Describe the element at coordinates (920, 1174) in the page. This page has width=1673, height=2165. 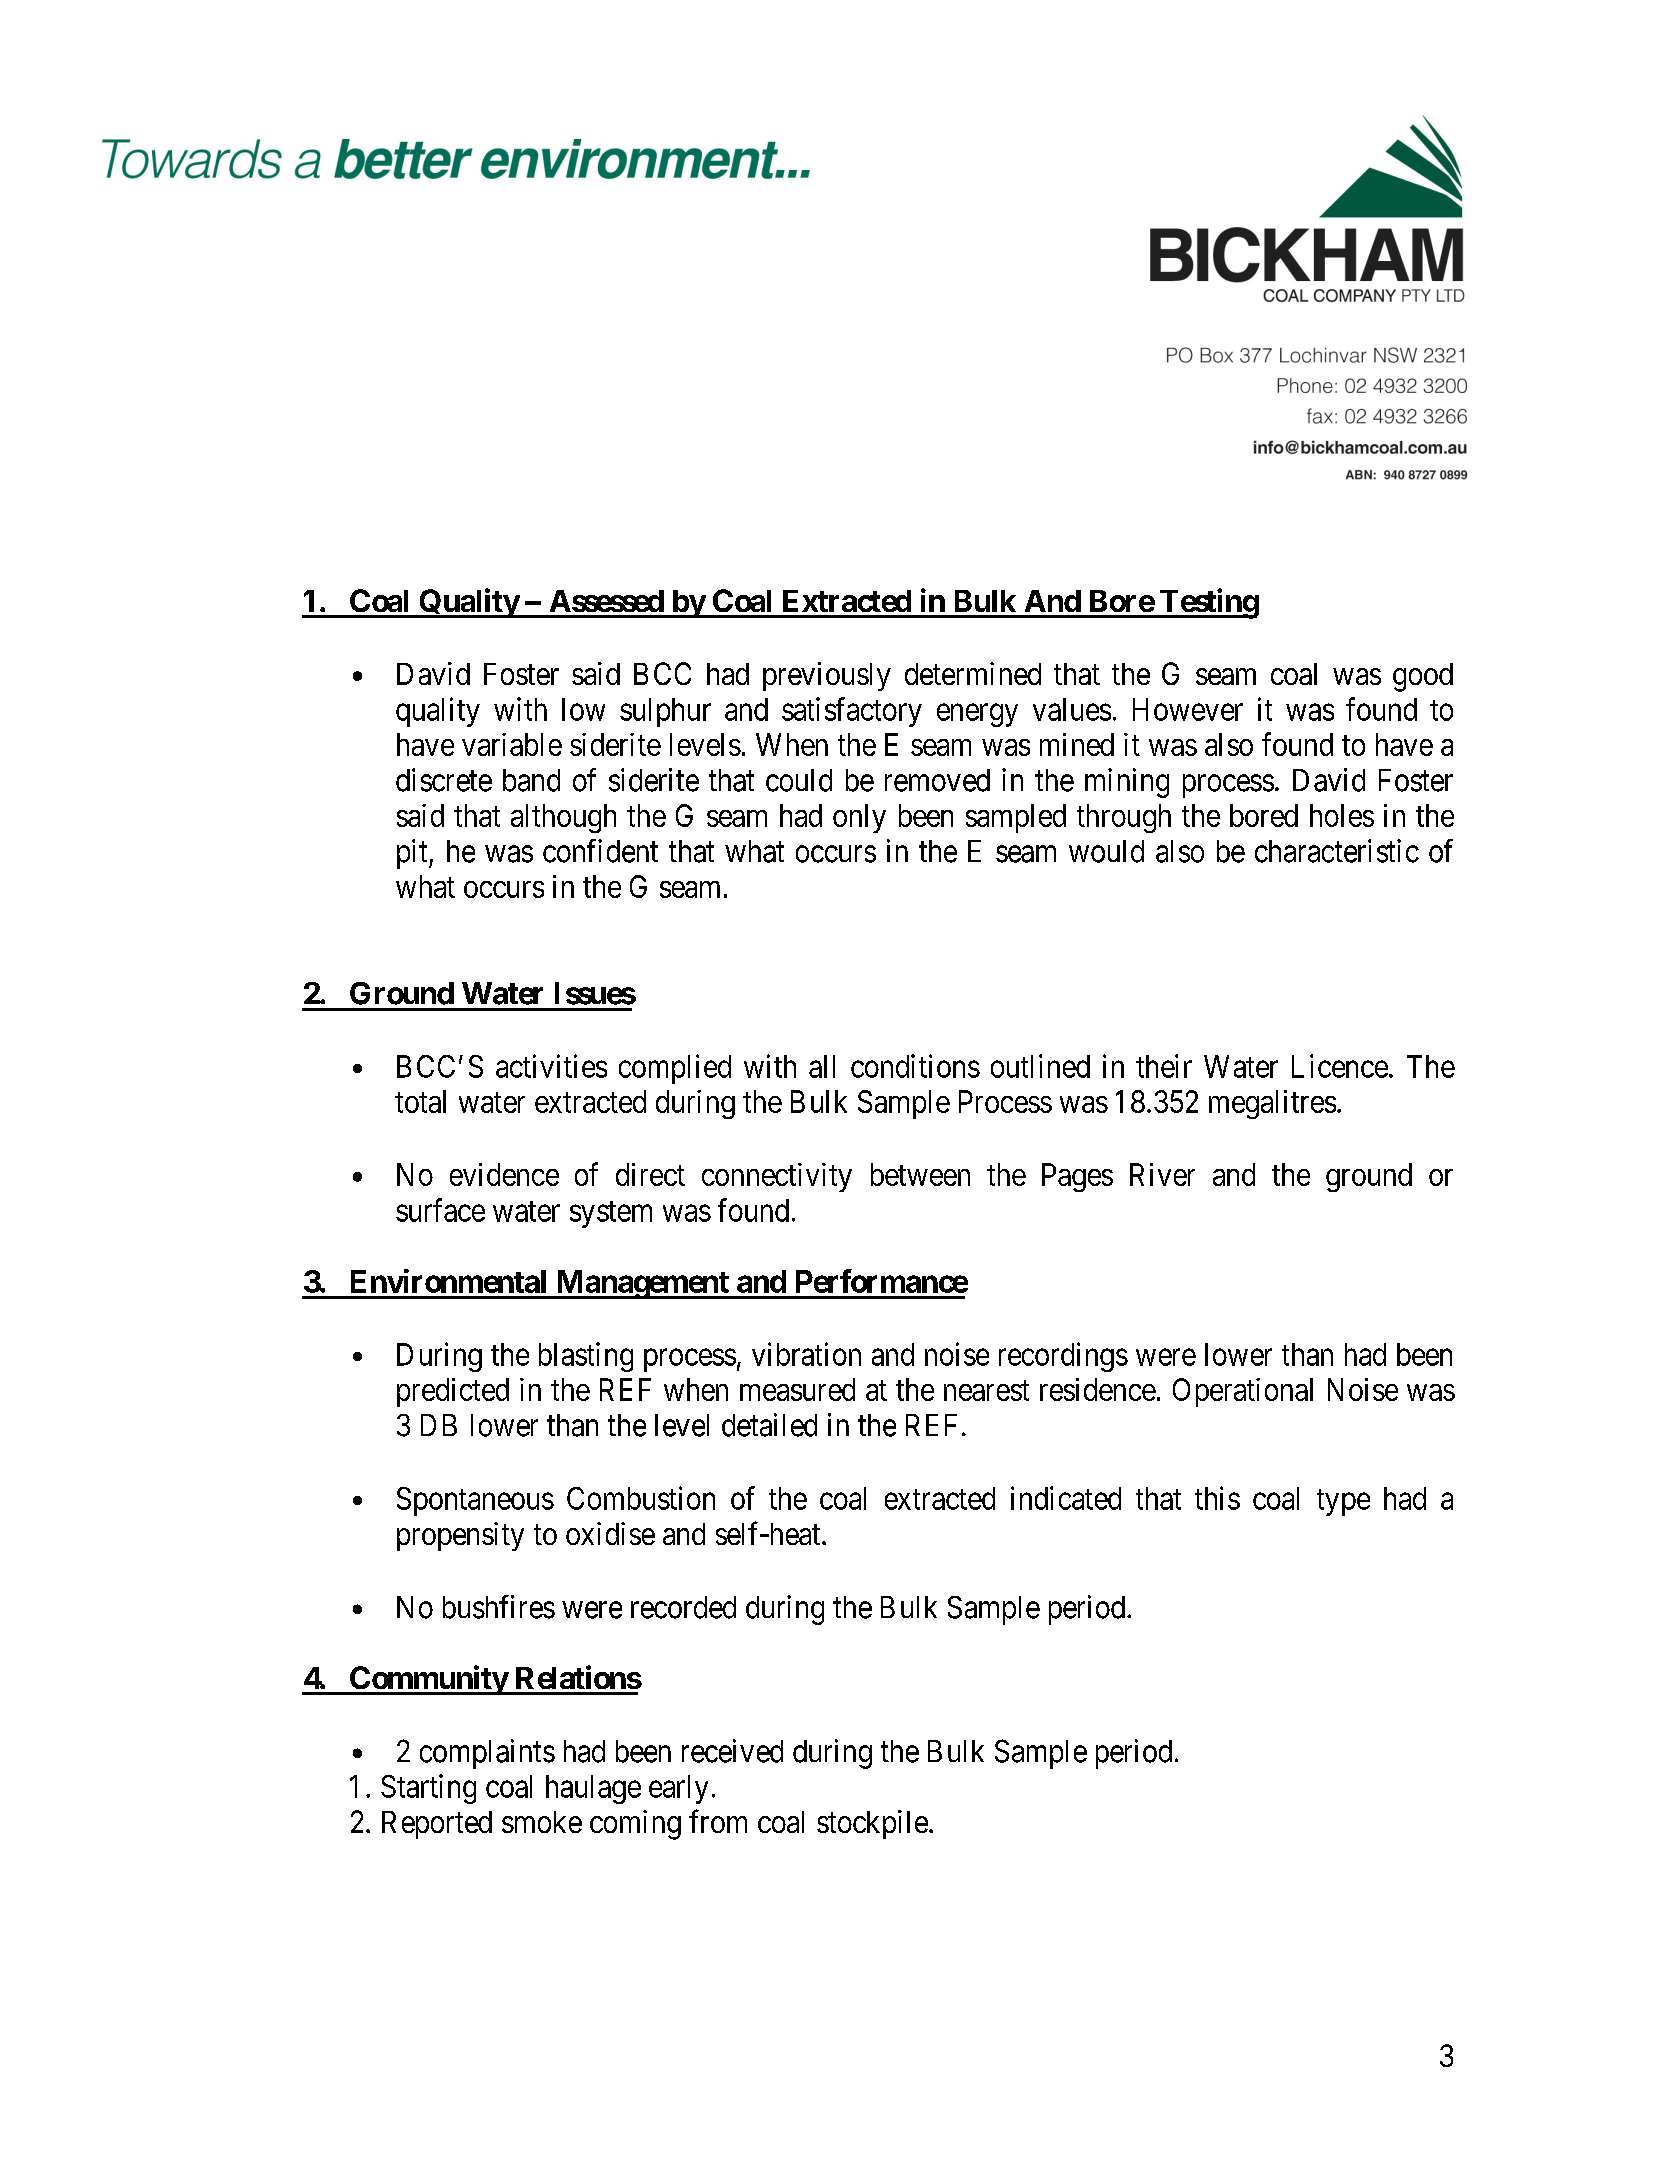
I see `between` at that location.
